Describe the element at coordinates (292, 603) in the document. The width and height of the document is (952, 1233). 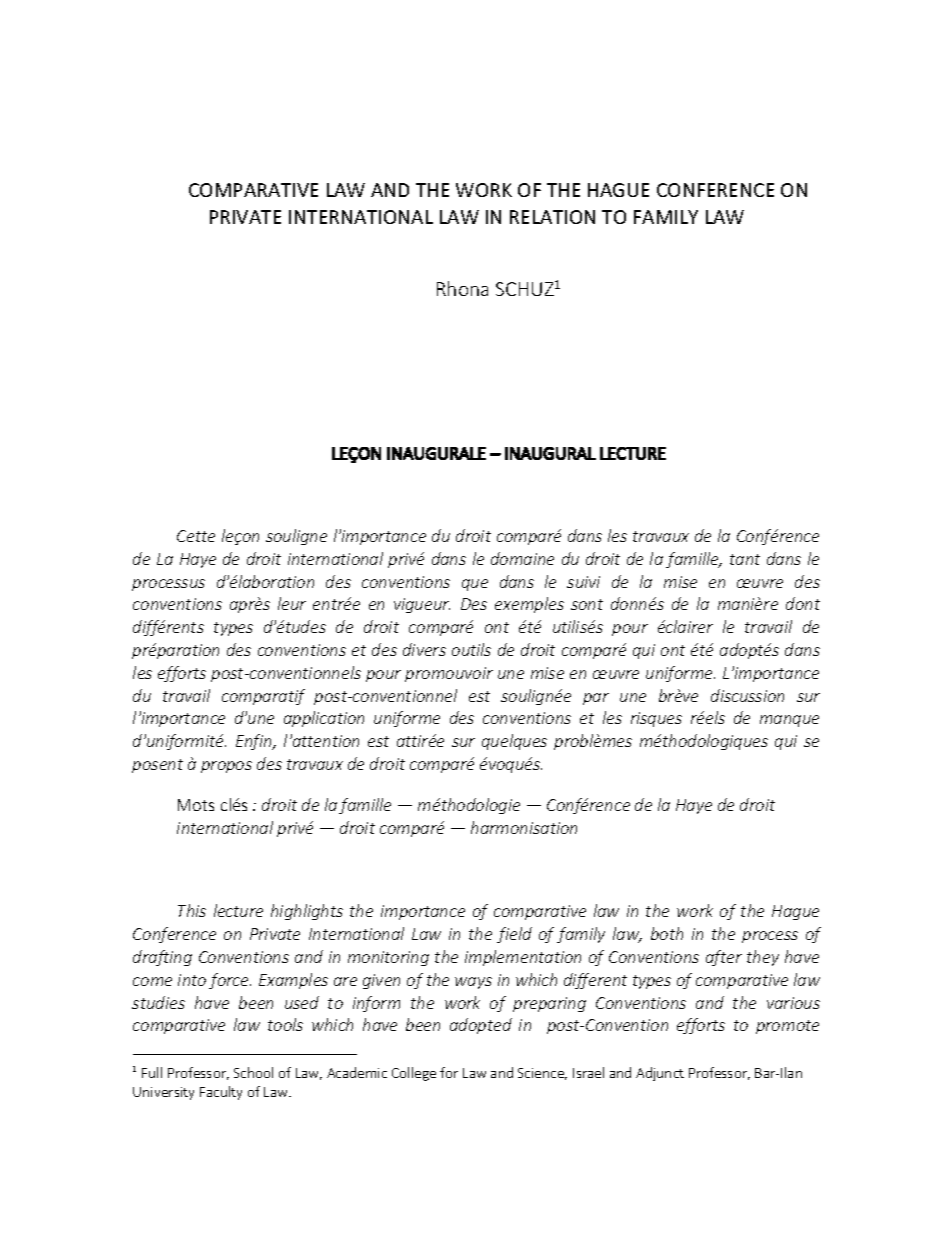
I see `leur` at that location.
